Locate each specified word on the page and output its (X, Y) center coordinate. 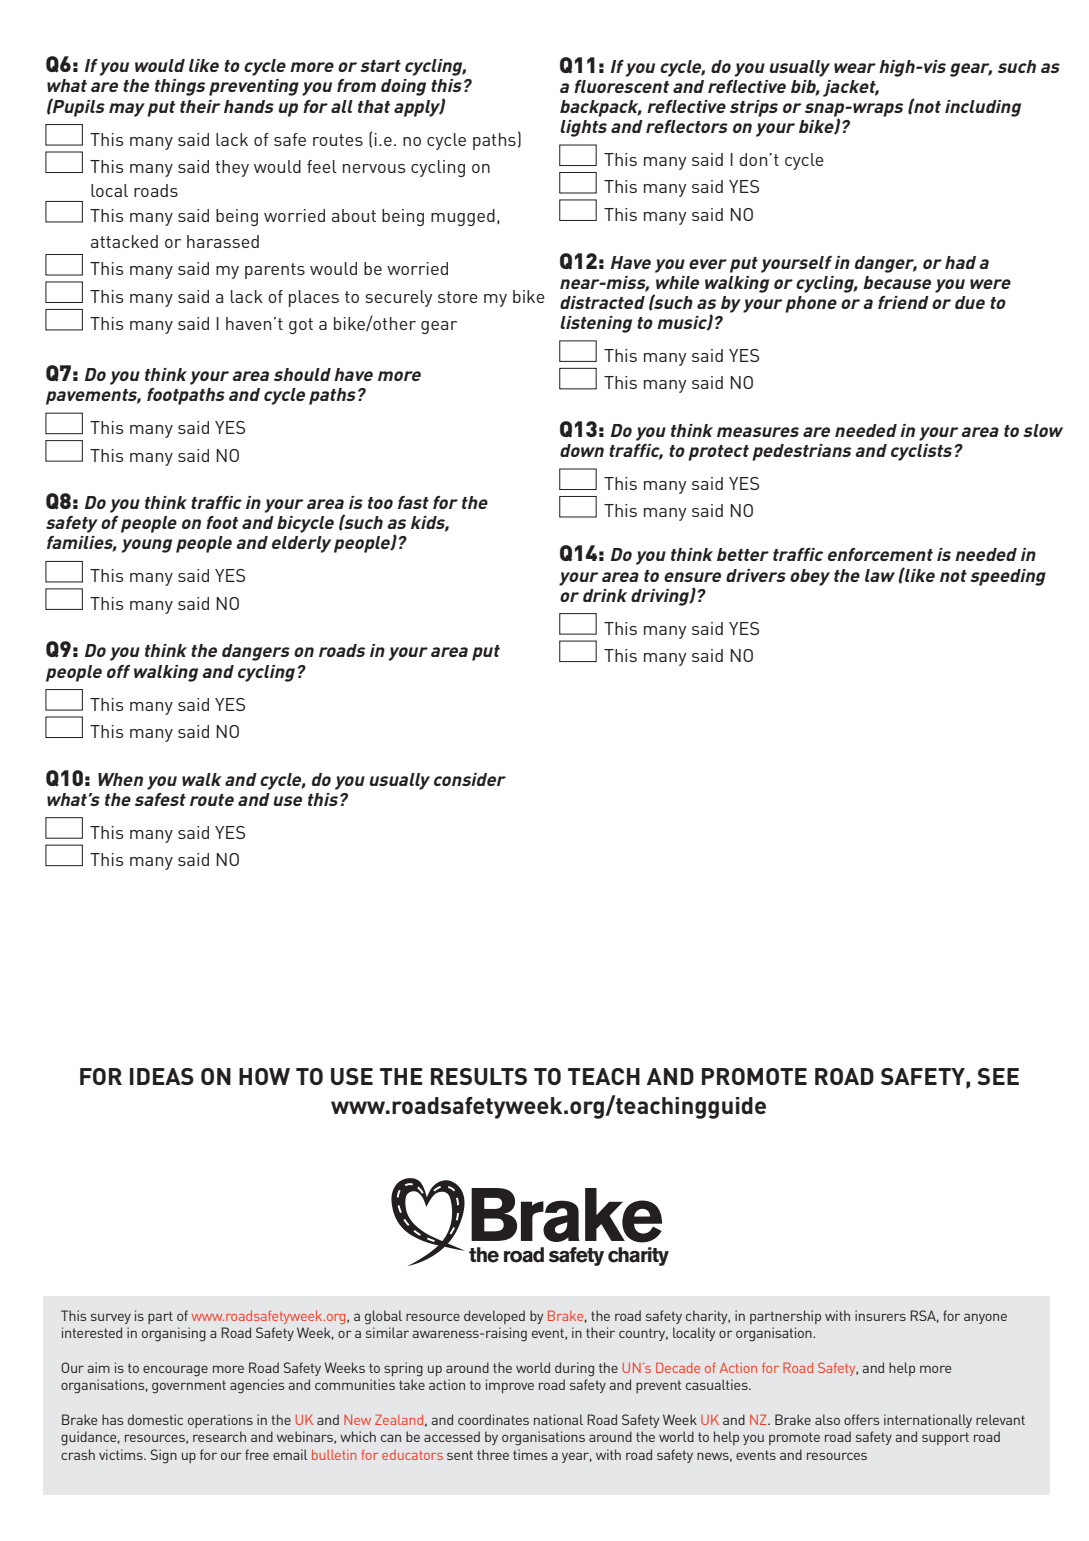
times (530, 1454)
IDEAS (162, 1076)
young (147, 546)
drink (605, 595)
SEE (998, 1076)
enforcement (880, 554)
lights (583, 128)
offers (861, 1419)
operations (220, 1421)
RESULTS (479, 1076)
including (983, 108)
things (180, 87)
